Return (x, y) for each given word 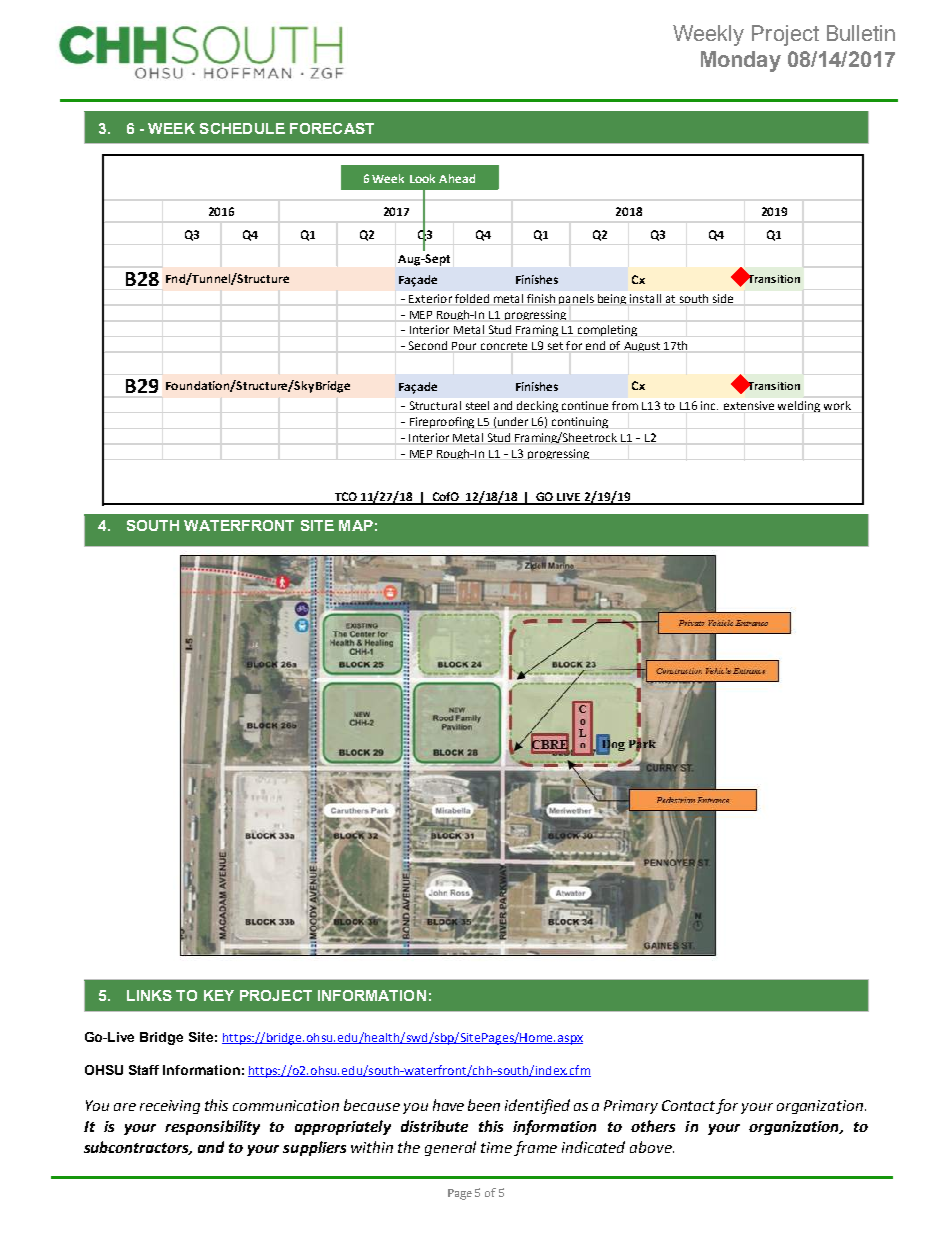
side (723, 298)
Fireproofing (442, 422)
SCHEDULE (242, 128)
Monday (741, 61)
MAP (356, 525)
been (484, 1105)
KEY (219, 995)
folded (472, 298)
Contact (688, 1105)
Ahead (457, 178)
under (513, 421)
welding (799, 406)
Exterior (430, 298)
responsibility (212, 1127)
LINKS (149, 995)
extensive (749, 405)
